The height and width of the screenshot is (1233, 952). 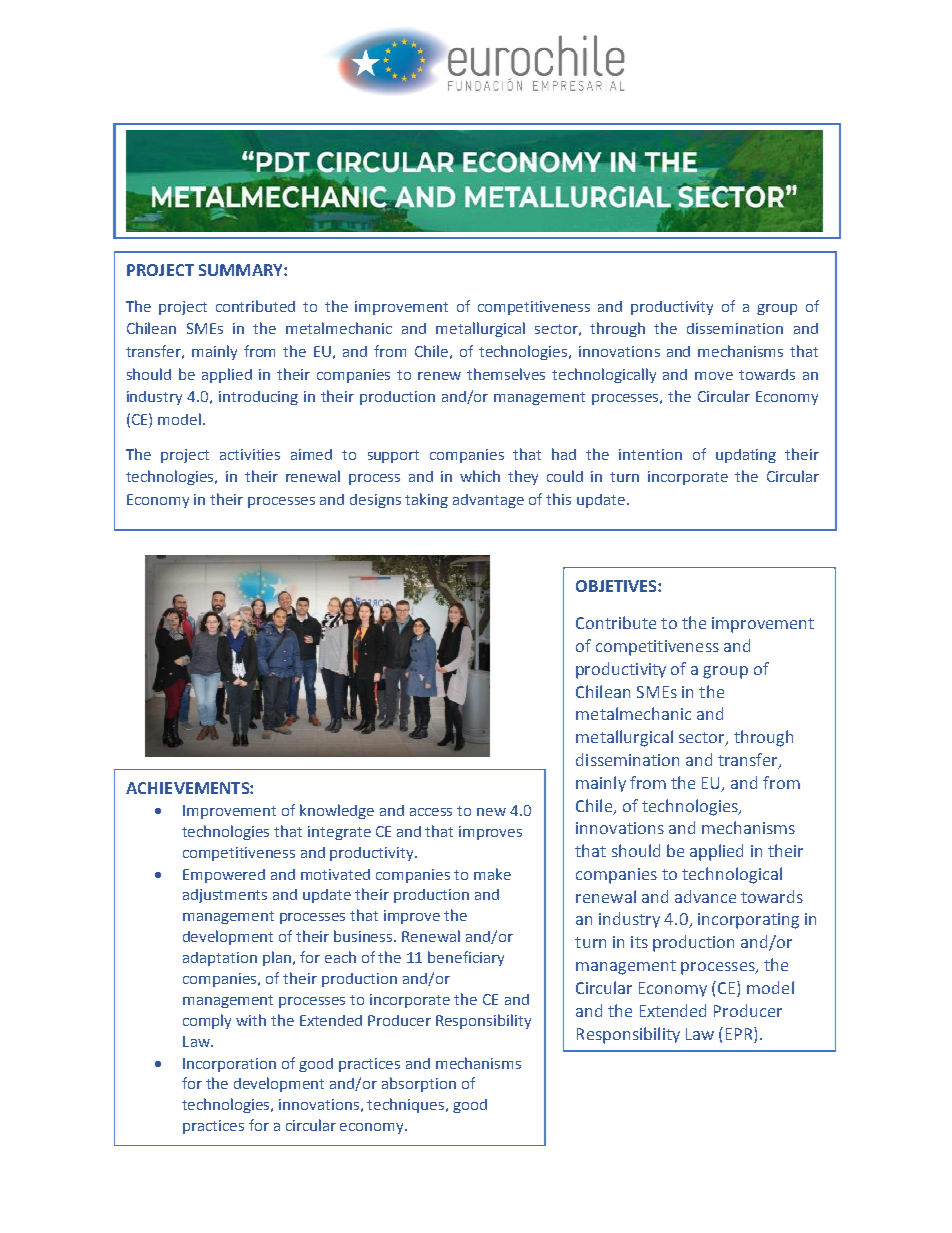 I want to click on Incorporation, so click(x=229, y=1065).
